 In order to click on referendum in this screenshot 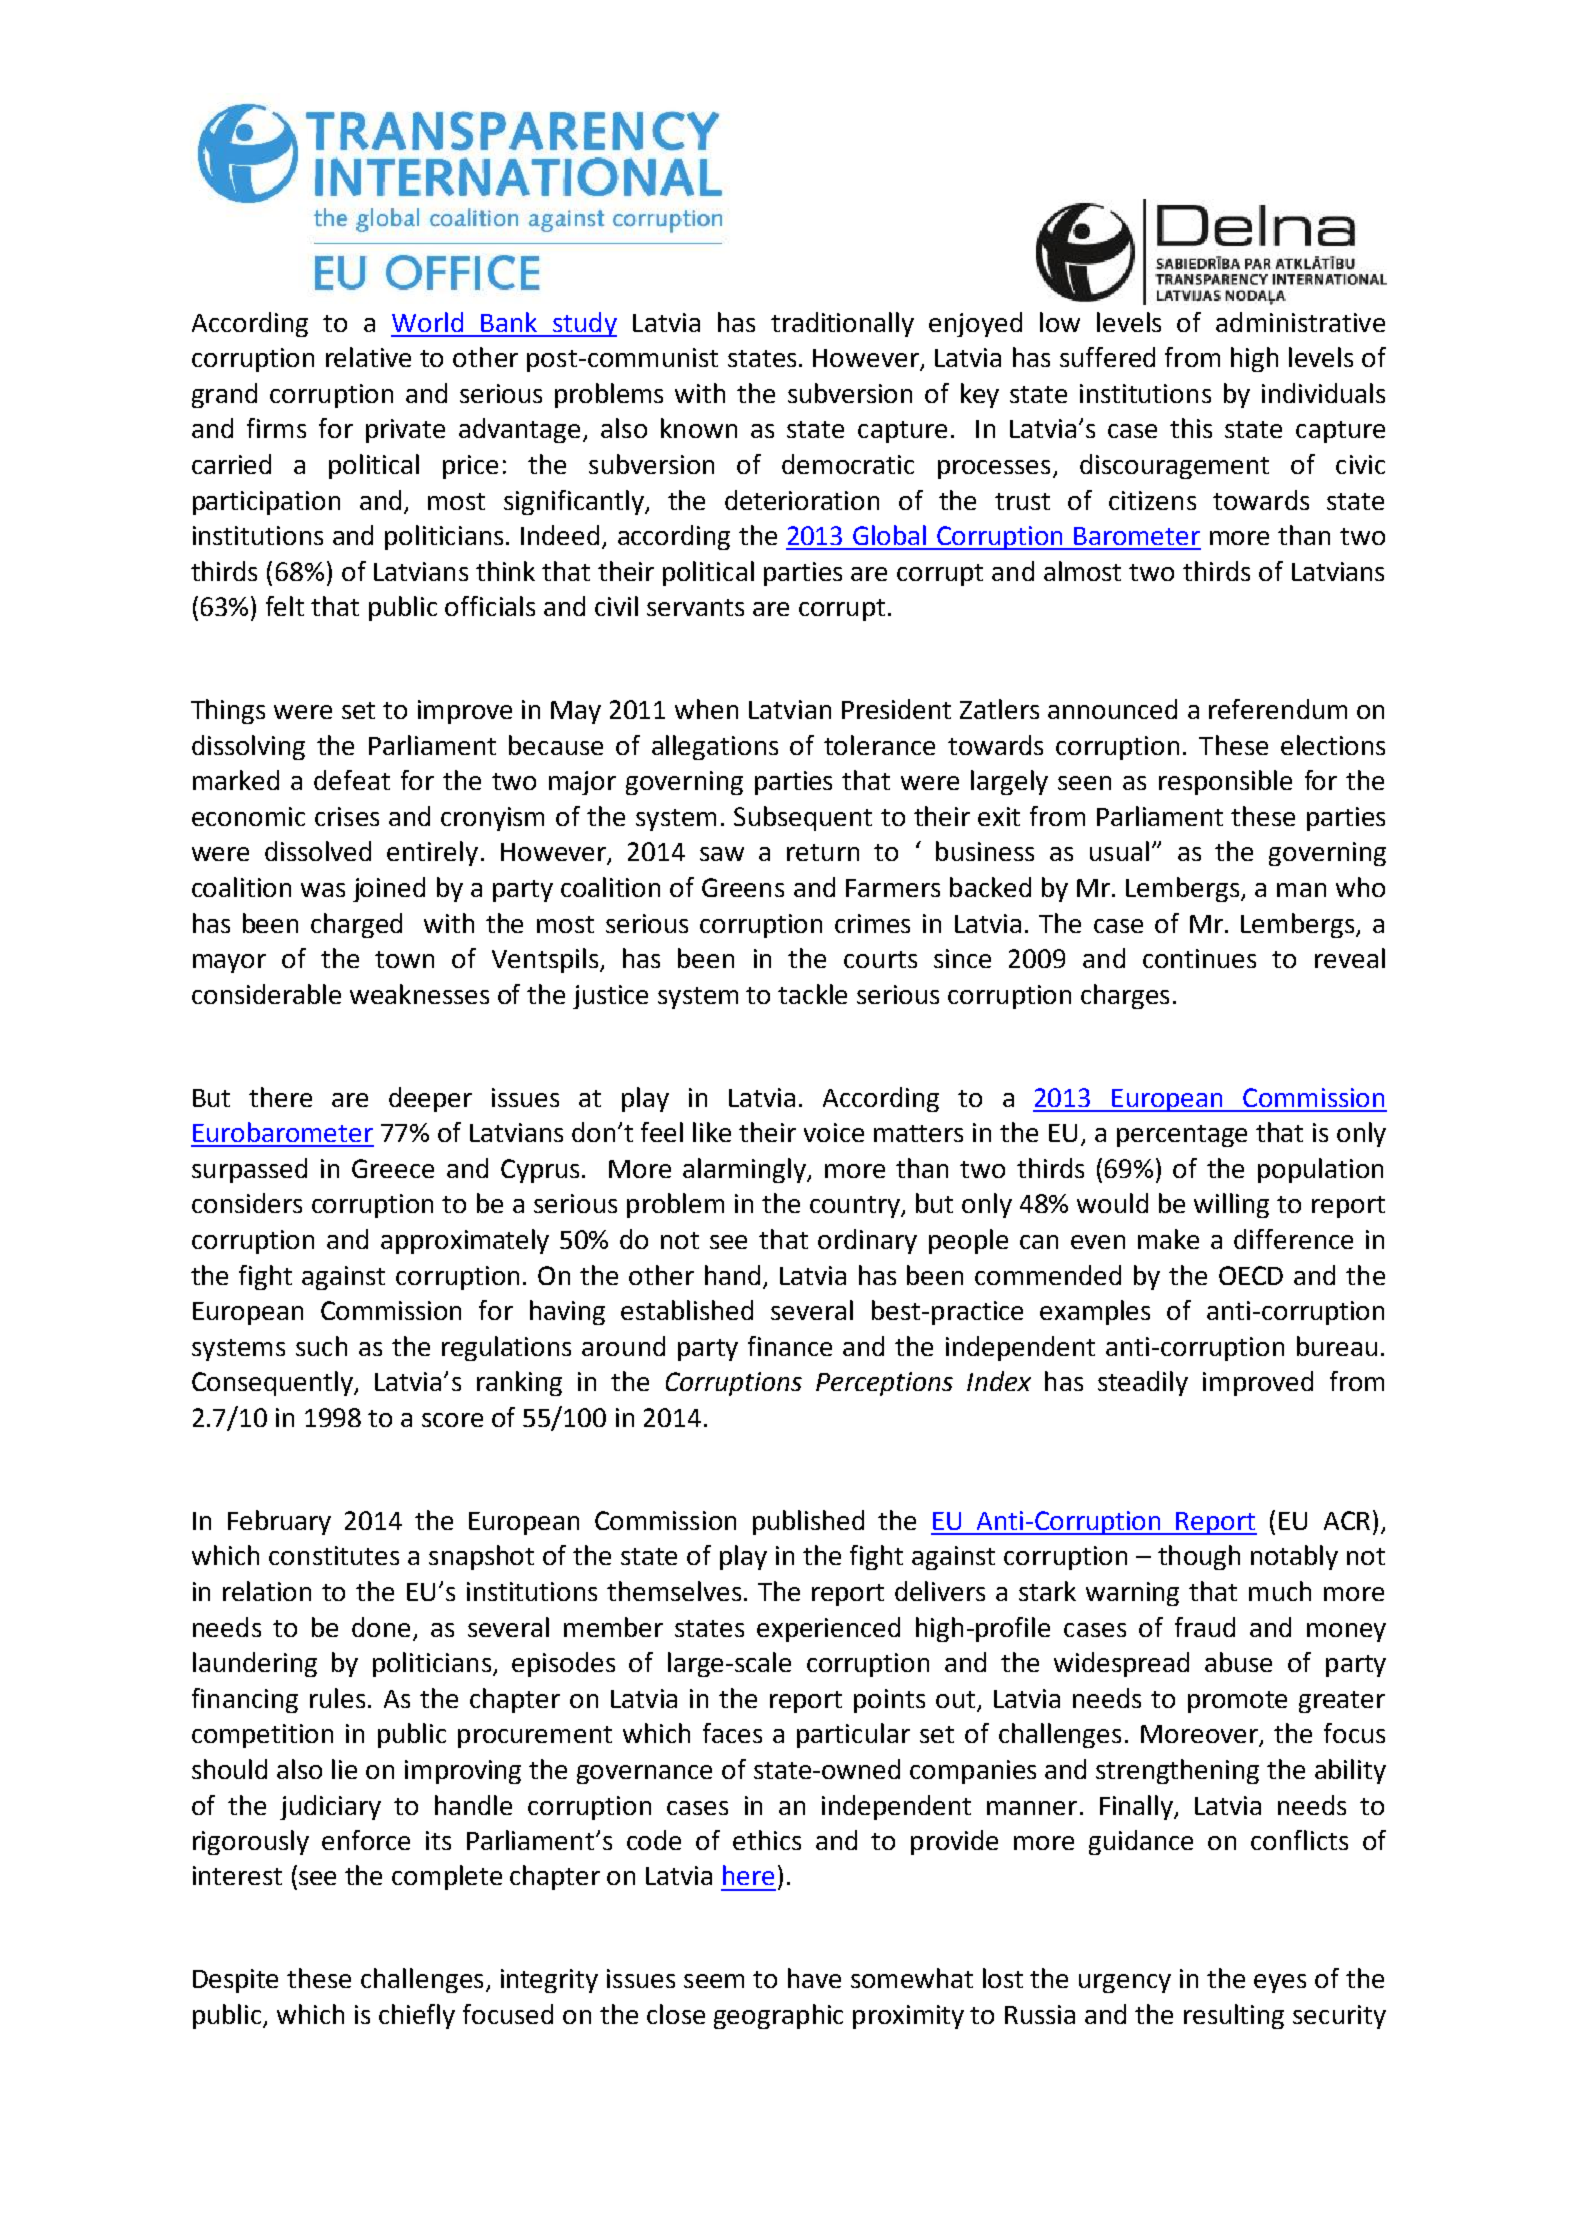, I will do `click(1278, 709)`.
